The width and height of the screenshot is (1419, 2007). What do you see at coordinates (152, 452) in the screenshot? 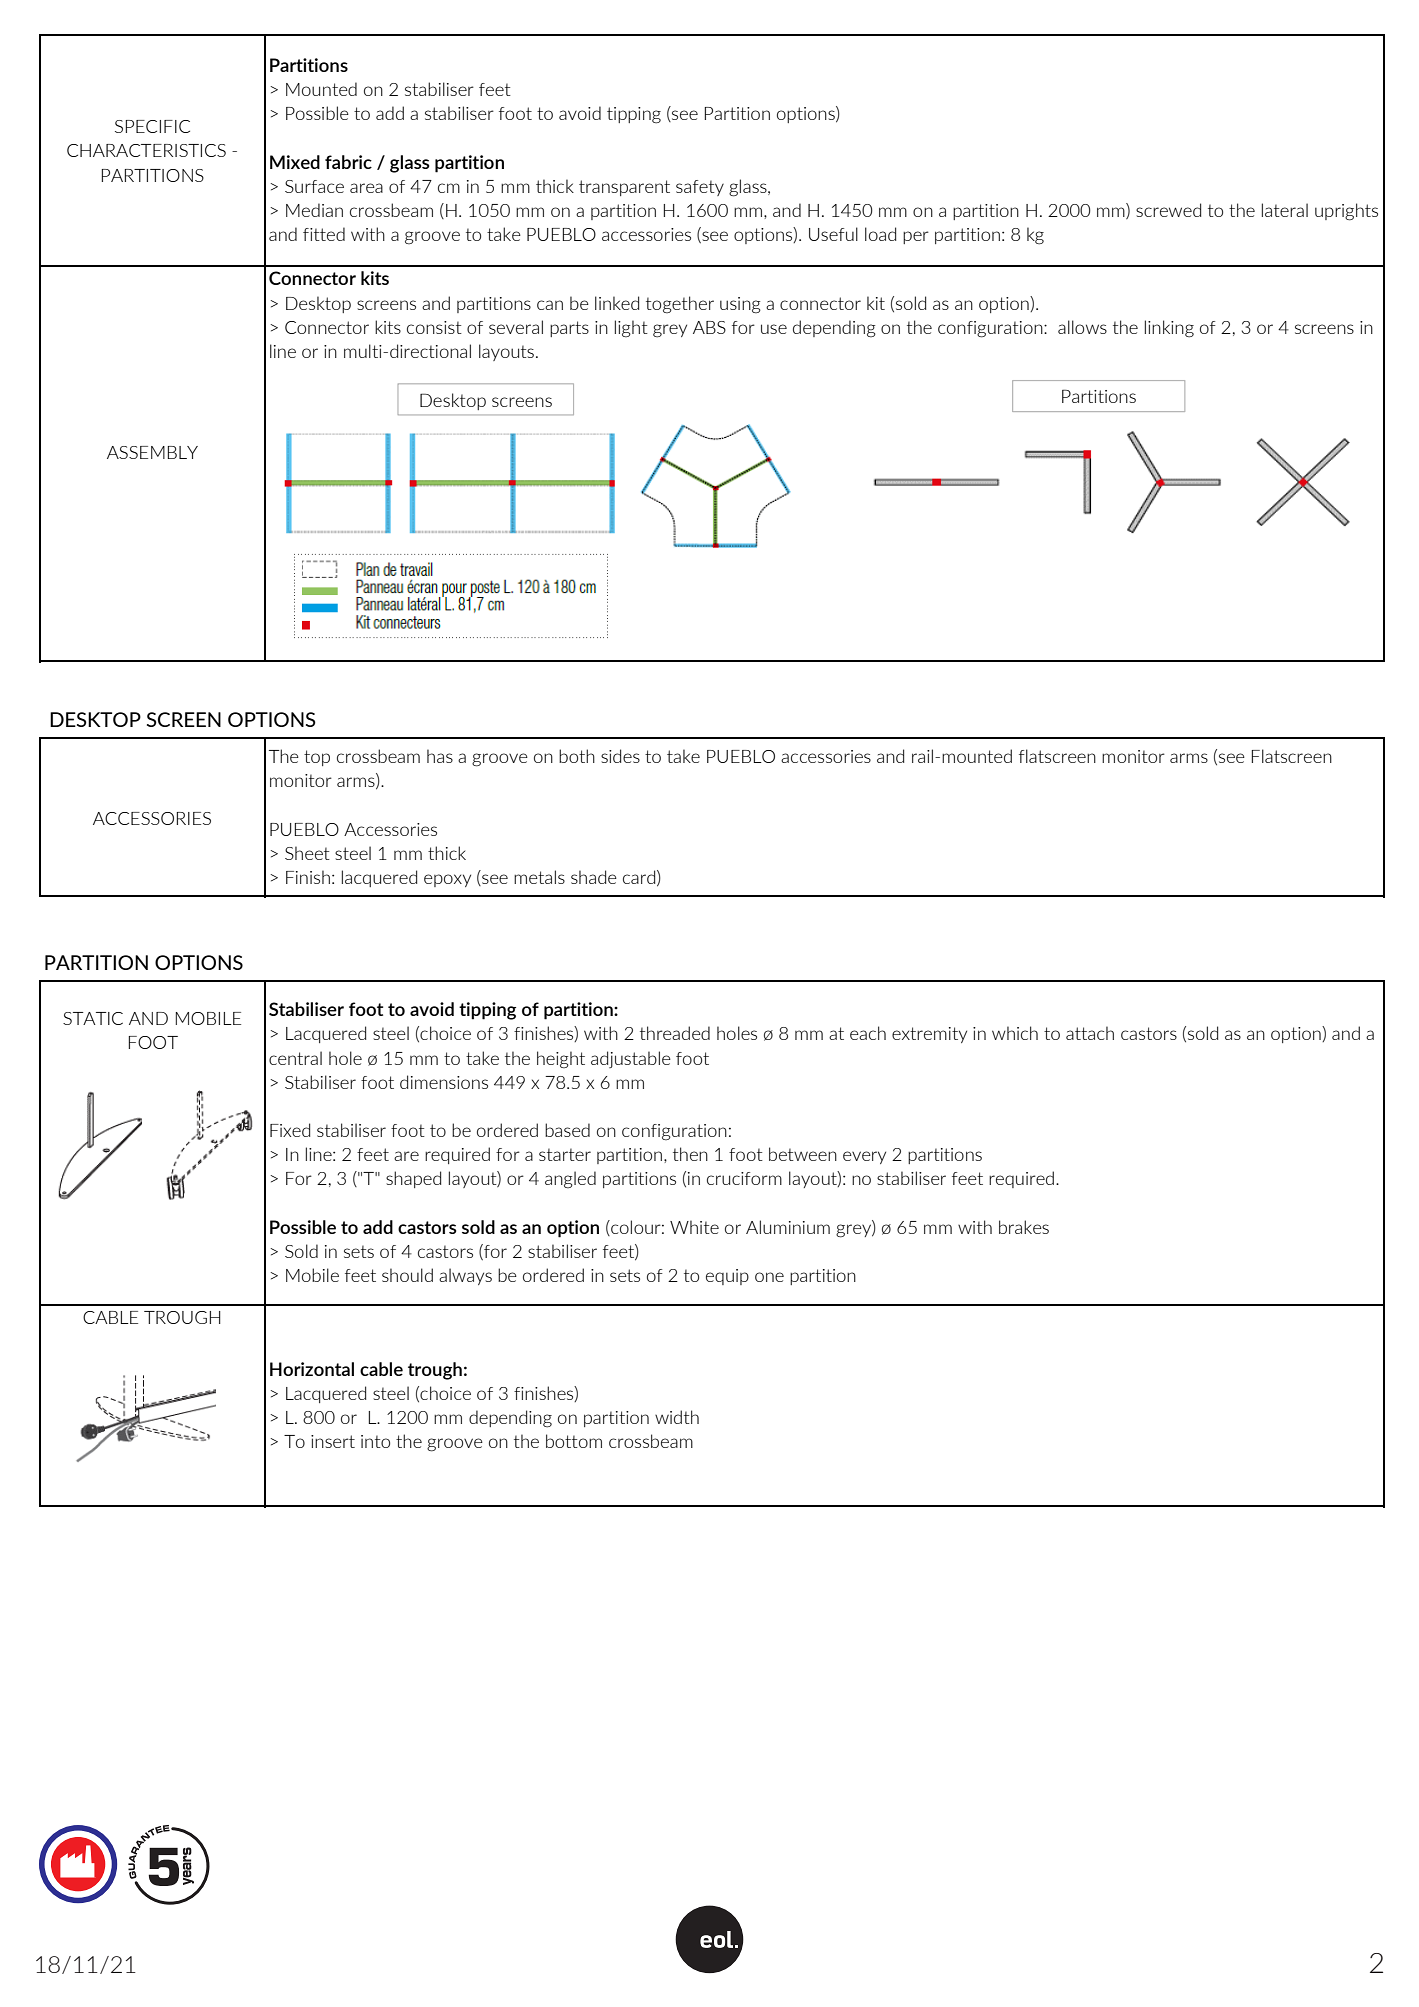
I see `ASSEMBLY` at bounding box center [152, 452].
